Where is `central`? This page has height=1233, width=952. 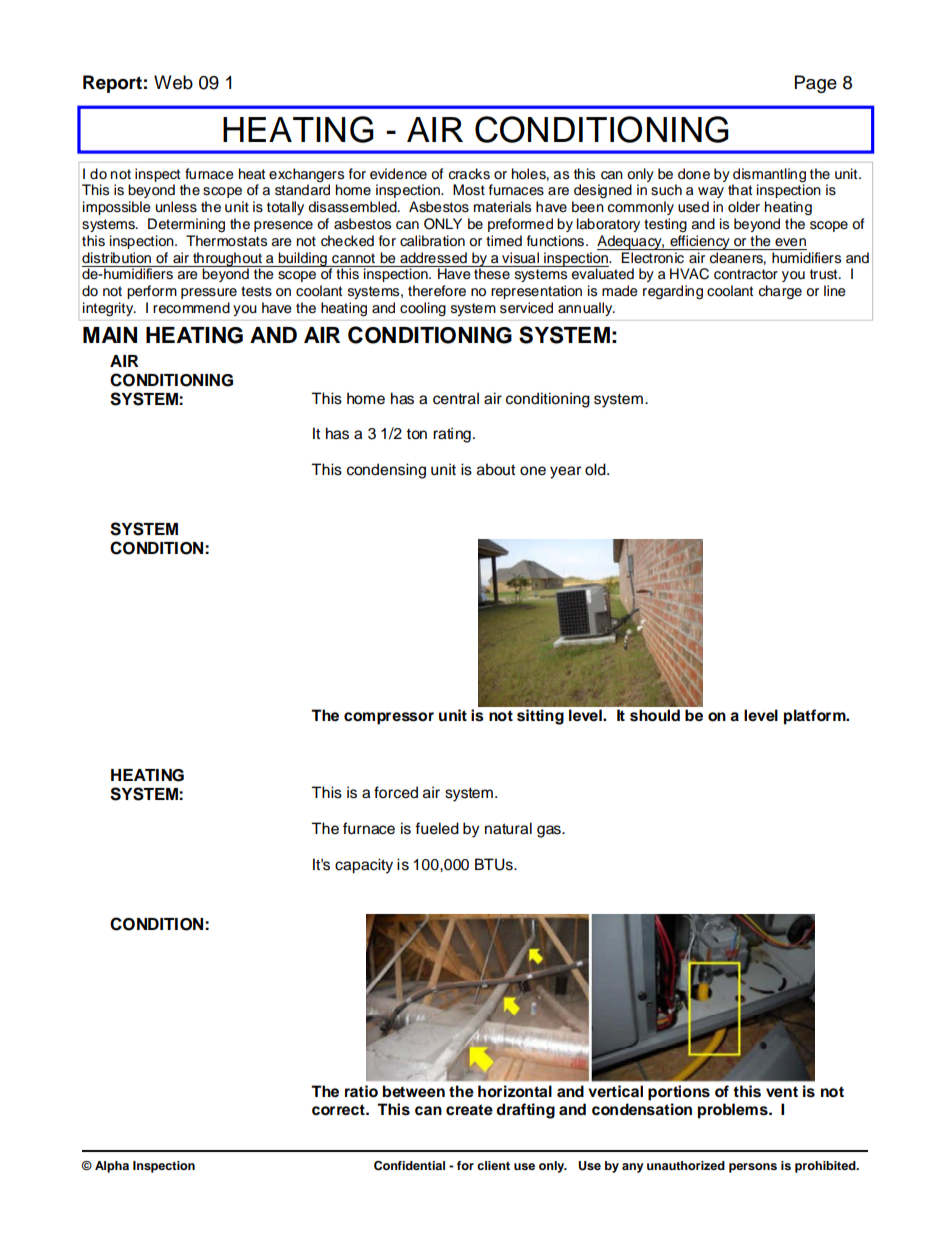 central is located at coordinates (456, 398).
